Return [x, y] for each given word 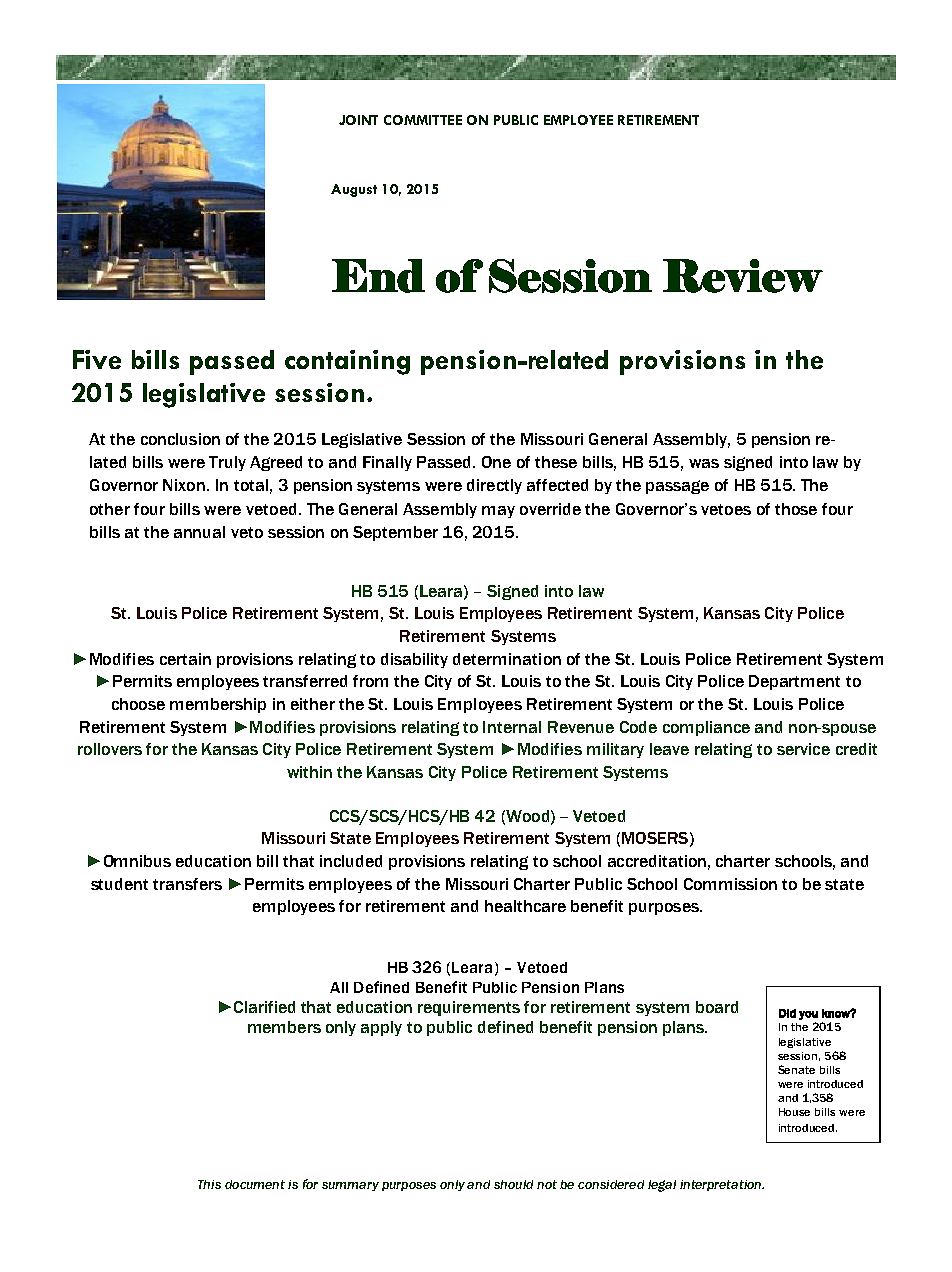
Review [743, 276]
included [351, 861]
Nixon [184, 485]
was [704, 463]
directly [494, 486]
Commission [730, 884]
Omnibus [137, 861]
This [209, 1184]
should [513, 1184]
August [354, 190]
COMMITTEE [423, 120]
